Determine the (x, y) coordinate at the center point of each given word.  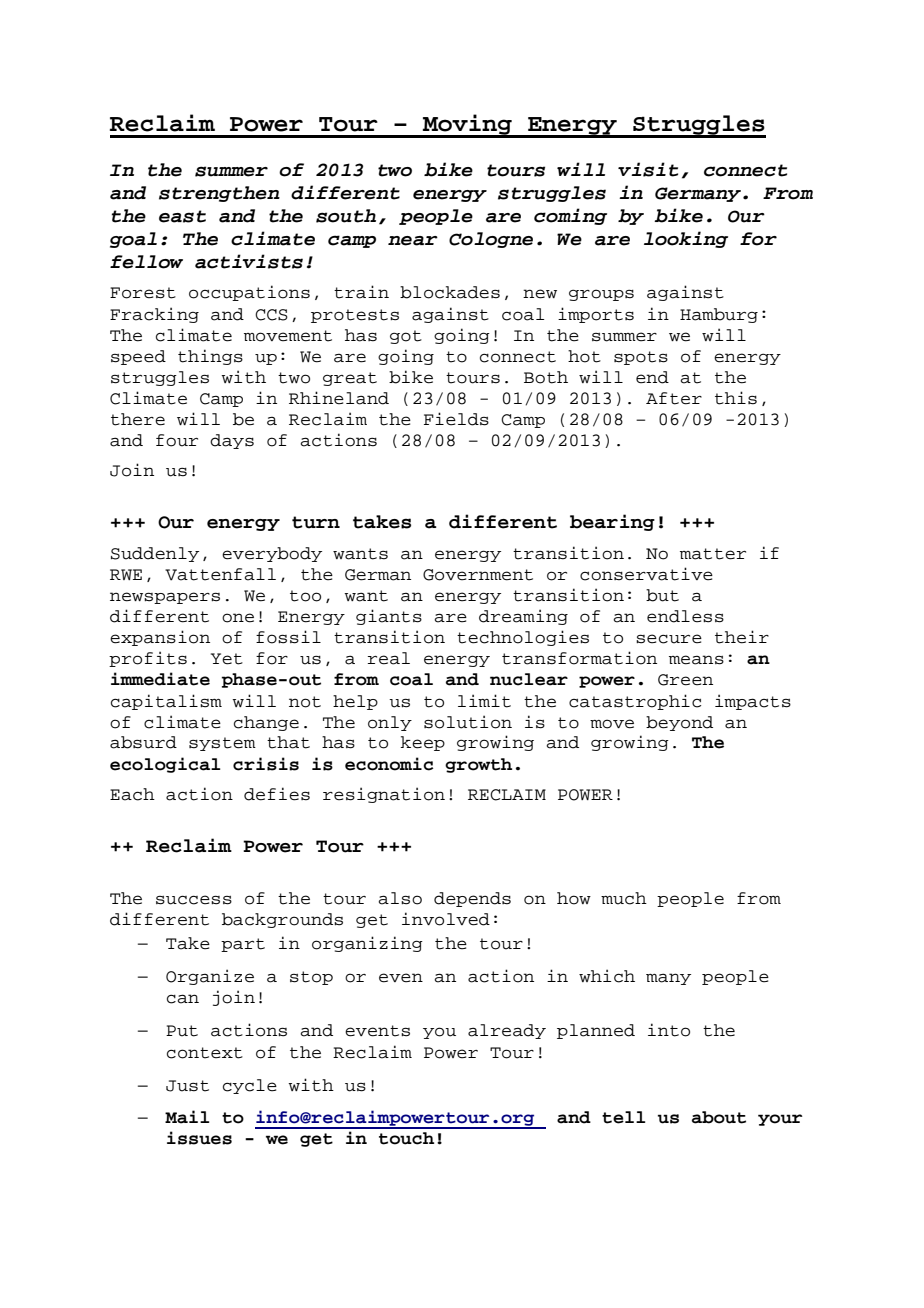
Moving (467, 125)
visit (648, 169)
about (719, 1117)
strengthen (219, 194)
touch (406, 1138)
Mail (187, 1117)
